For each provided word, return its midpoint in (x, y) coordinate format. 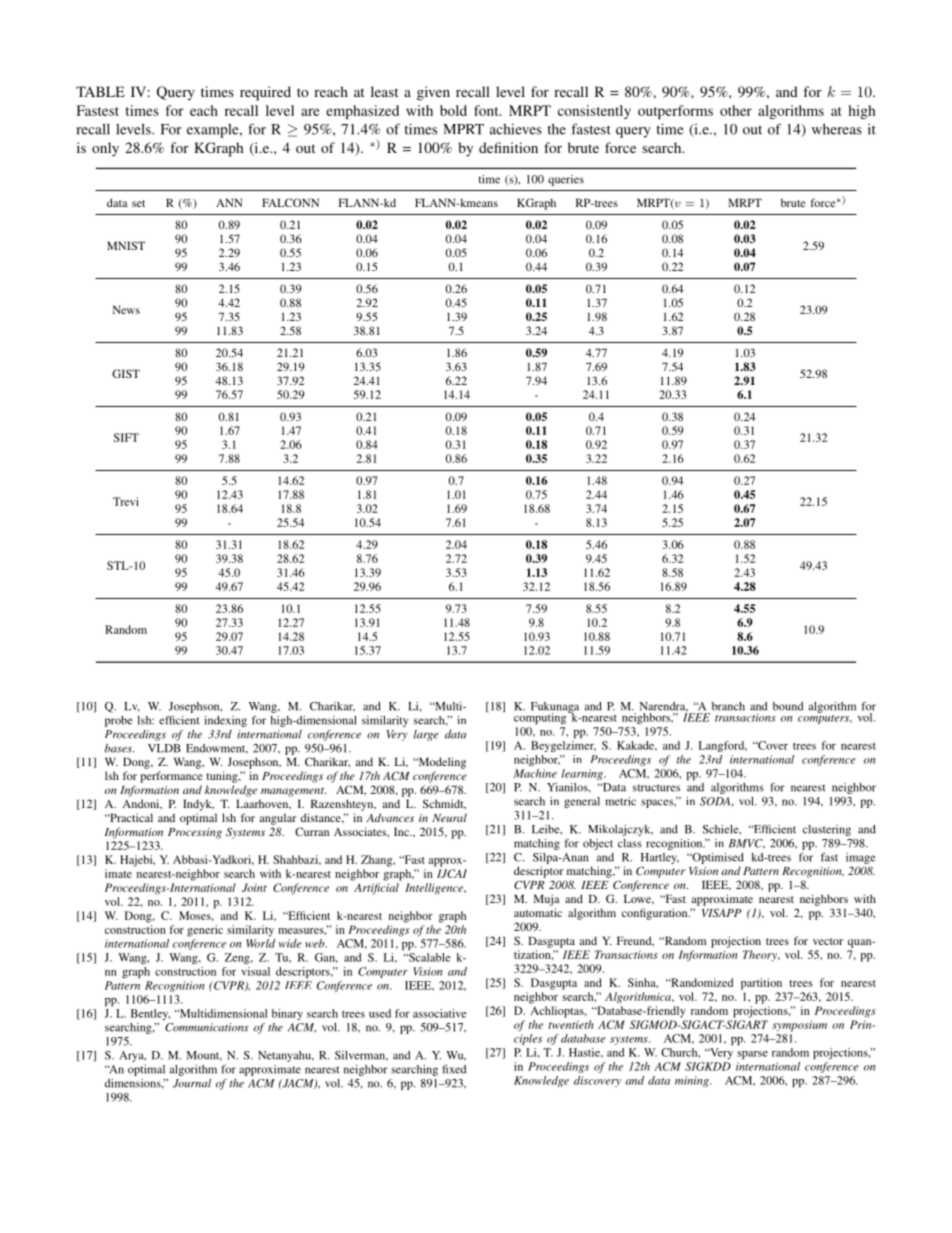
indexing (225, 721)
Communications (206, 1027)
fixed (454, 1069)
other (736, 110)
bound (788, 706)
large (426, 735)
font (487, 110)
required (265, 93)
